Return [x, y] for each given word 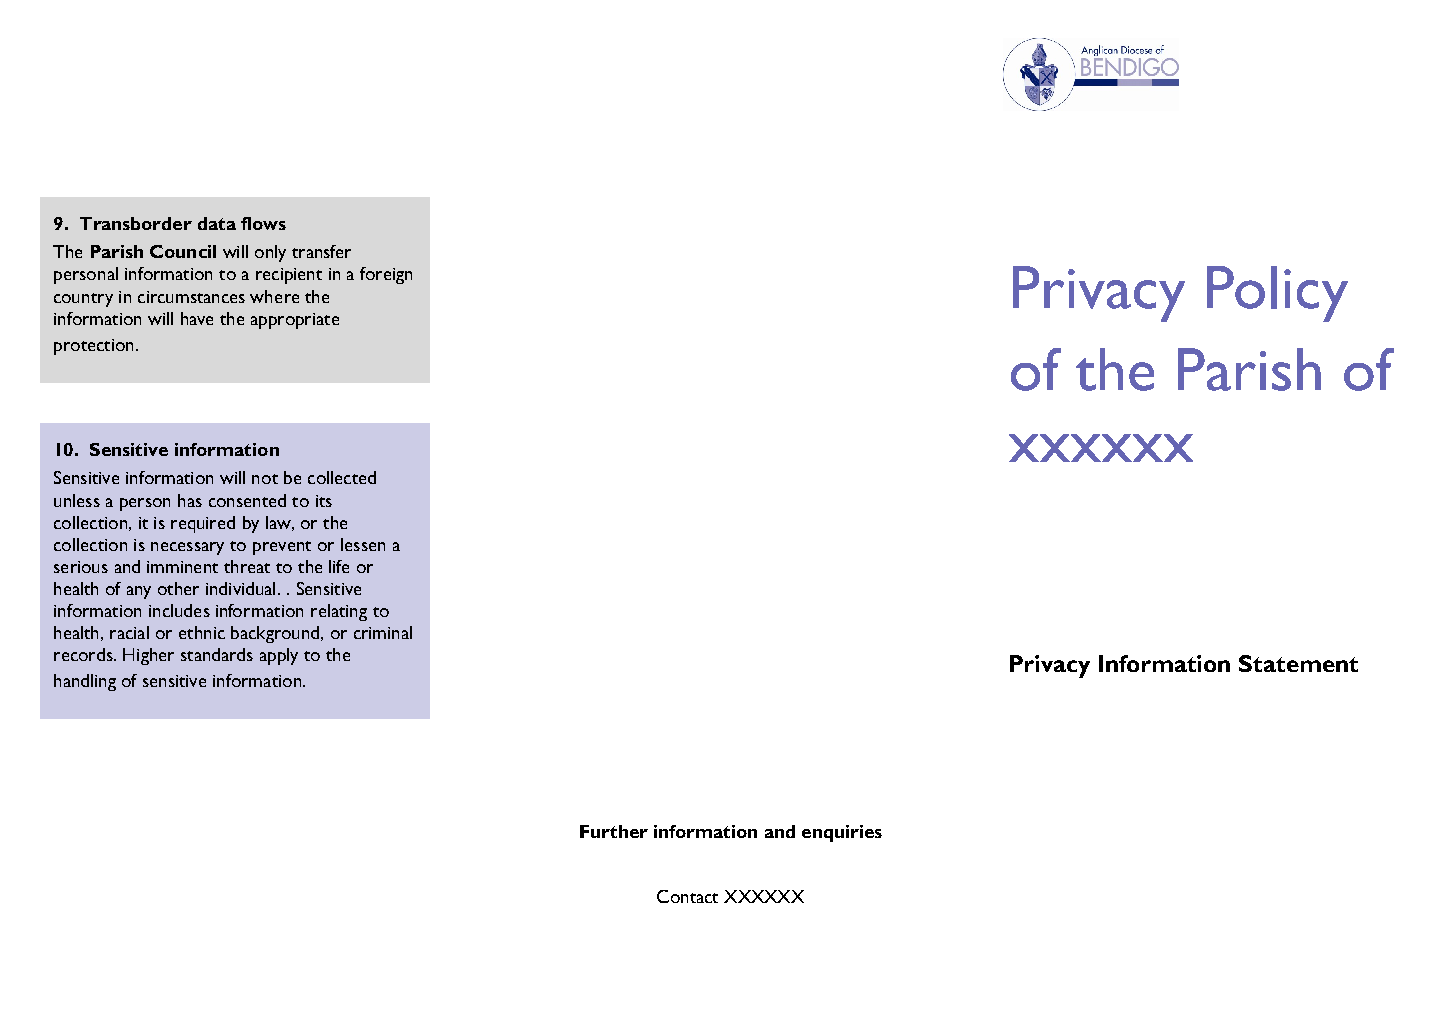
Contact [687, 896]
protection [93, 347]
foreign [386, 275]
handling [85, 682]
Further [614, 831]
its [324, 501]
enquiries [842, 833]
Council [183, 251]
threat [247, 566]
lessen [363, 544]
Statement [1298, 663]
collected [342, 477]
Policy [1277, 294]
